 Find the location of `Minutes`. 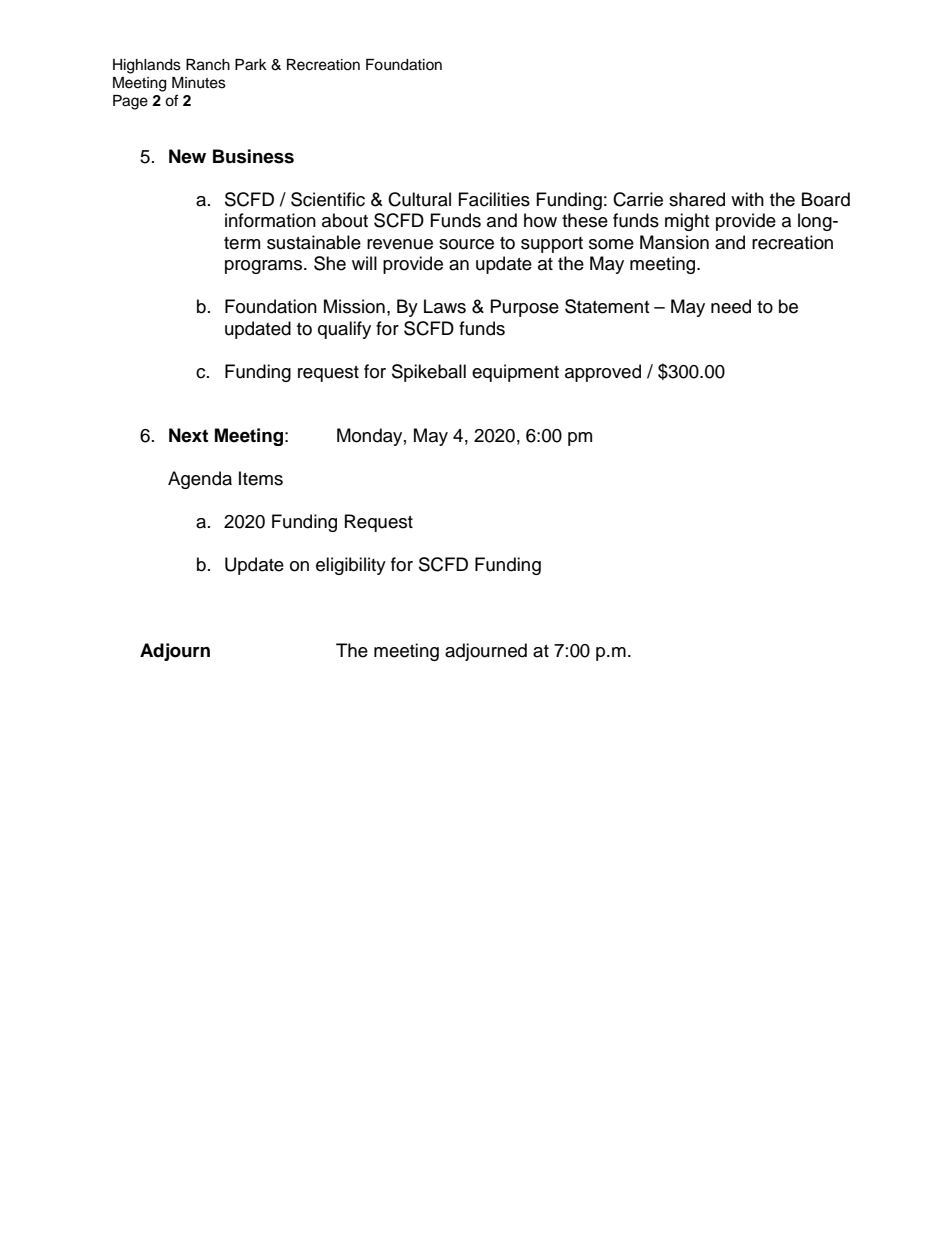

Minutes is located at coordinates (199, 83).
